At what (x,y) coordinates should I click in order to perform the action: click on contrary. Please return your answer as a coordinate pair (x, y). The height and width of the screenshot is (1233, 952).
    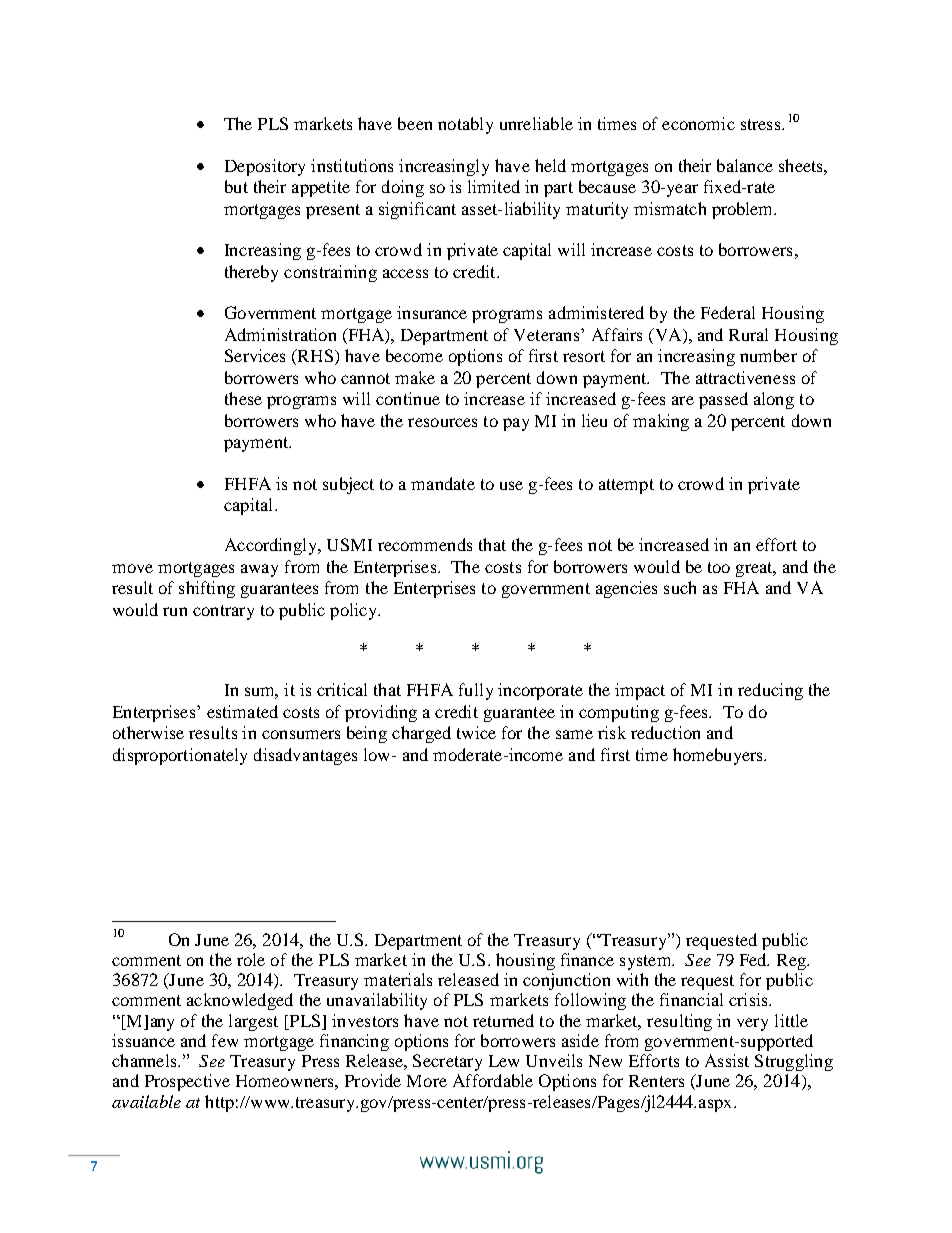
    Looking at the image, I should click on (223, 612).
